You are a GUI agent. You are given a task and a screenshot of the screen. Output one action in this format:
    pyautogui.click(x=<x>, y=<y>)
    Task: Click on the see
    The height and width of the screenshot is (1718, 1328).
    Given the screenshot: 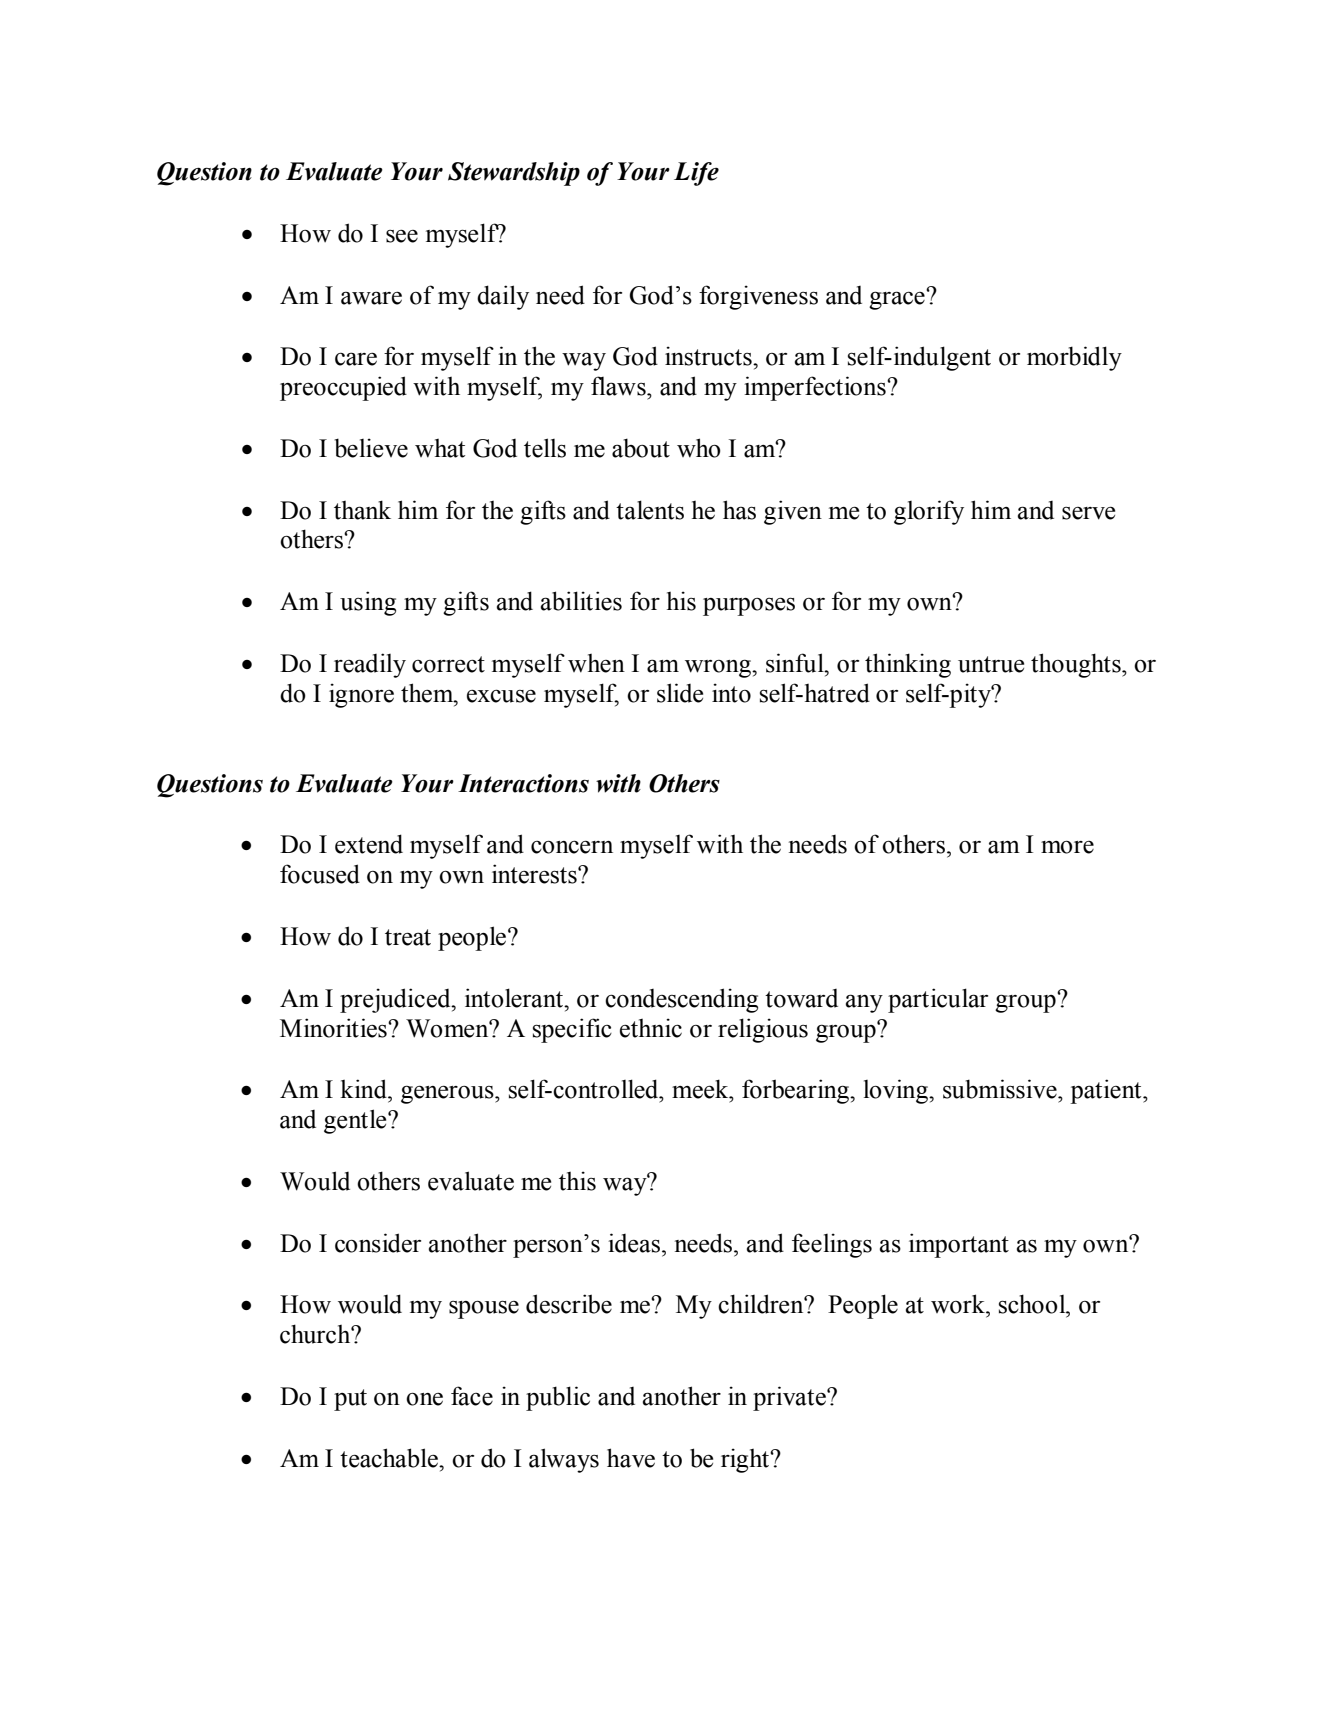 What is the action you would take?
    pyautogui.click(x=402, y=236)
